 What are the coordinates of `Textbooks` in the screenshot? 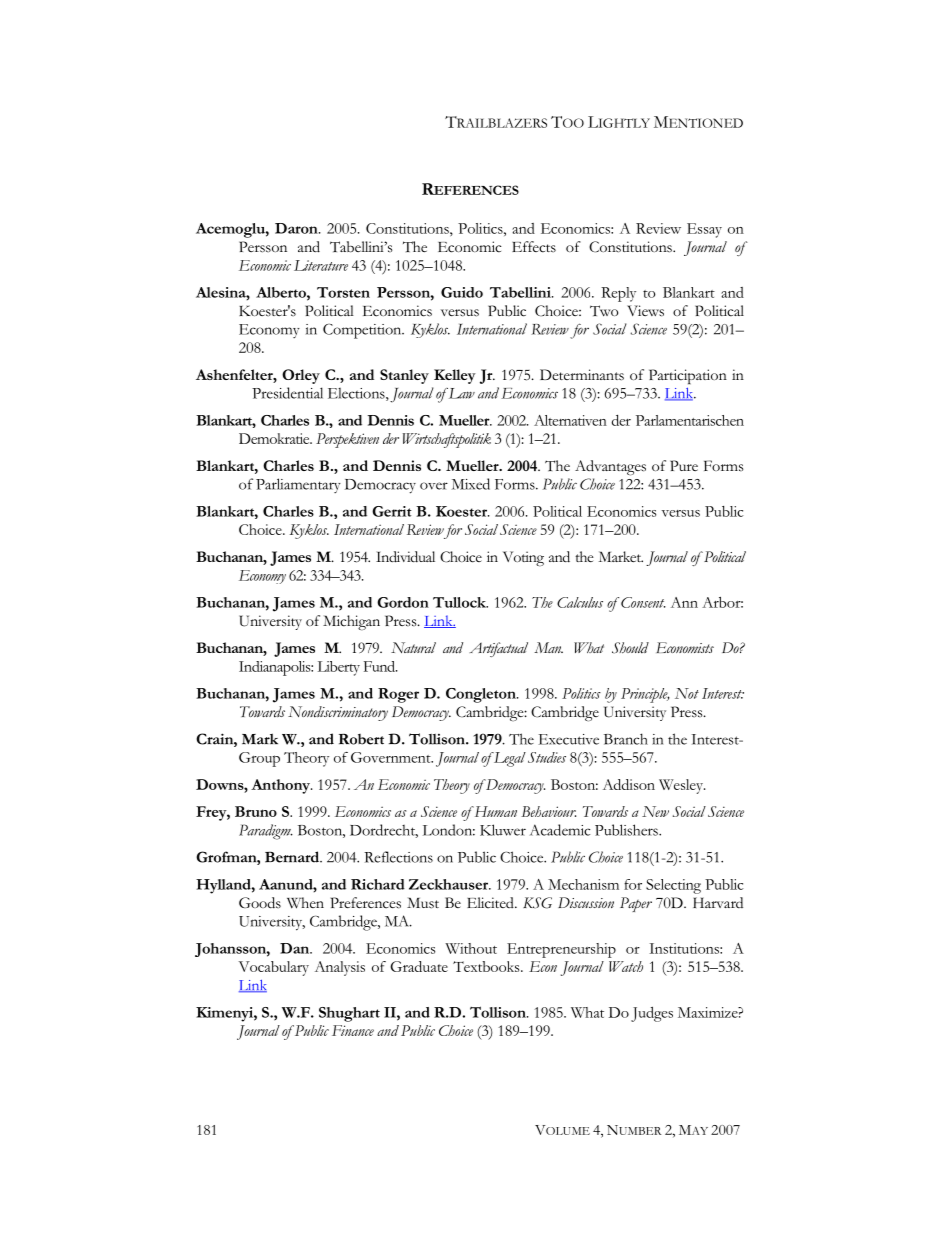 It's located at (487, 966).
